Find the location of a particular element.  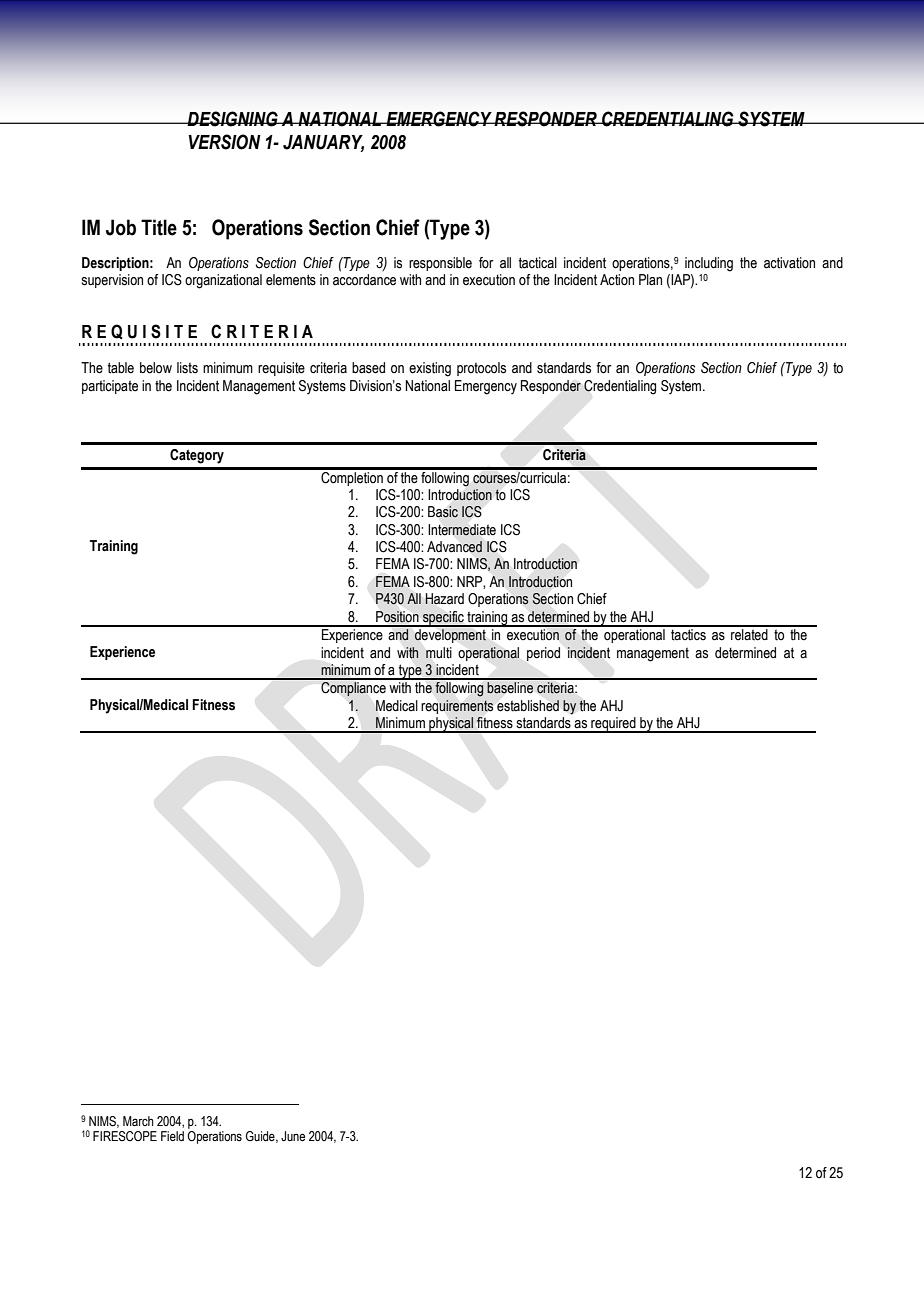

responsible is located at coordinates (440, 264).
